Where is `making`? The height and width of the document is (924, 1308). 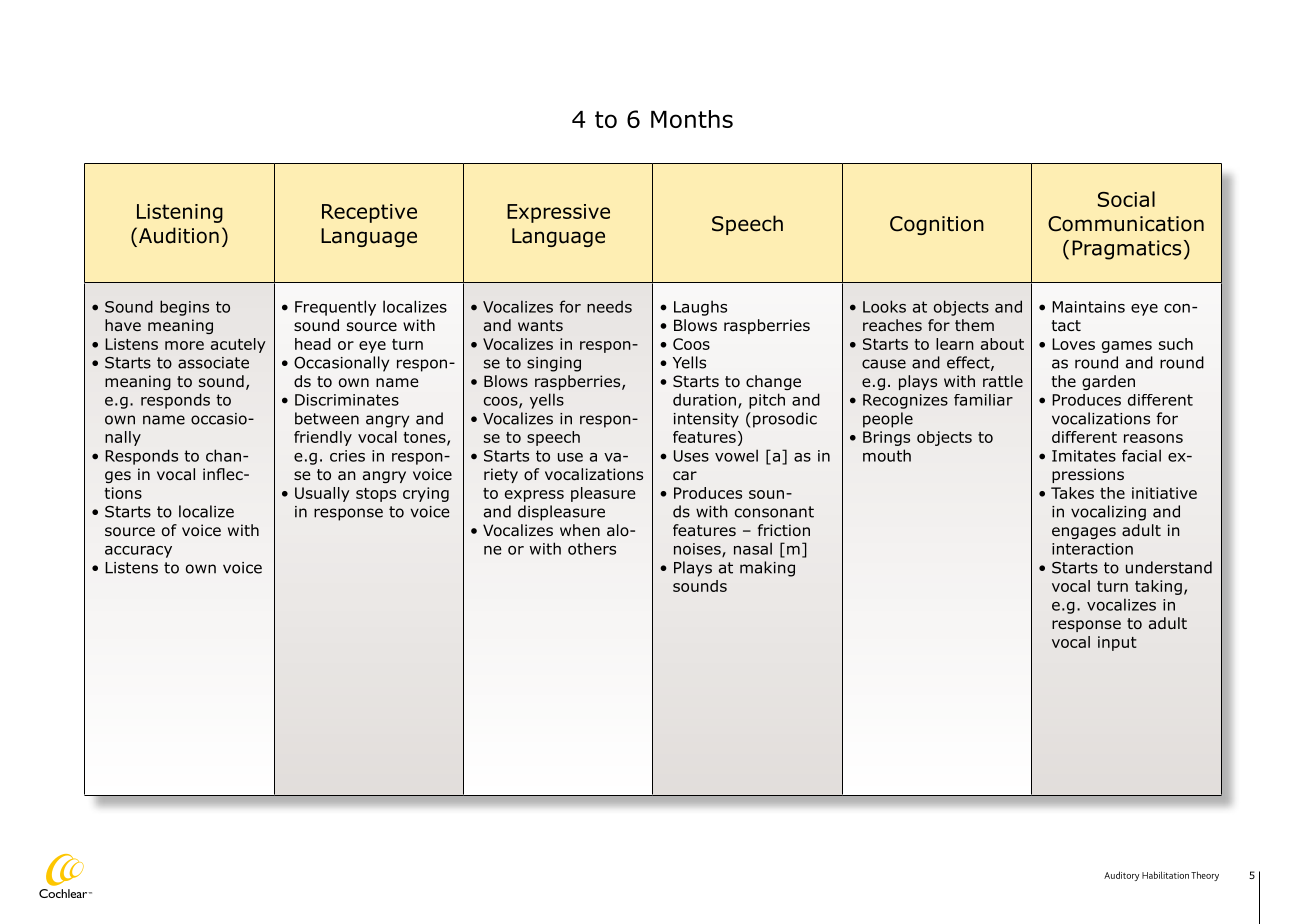 making is located at coordinates (767, 569).
